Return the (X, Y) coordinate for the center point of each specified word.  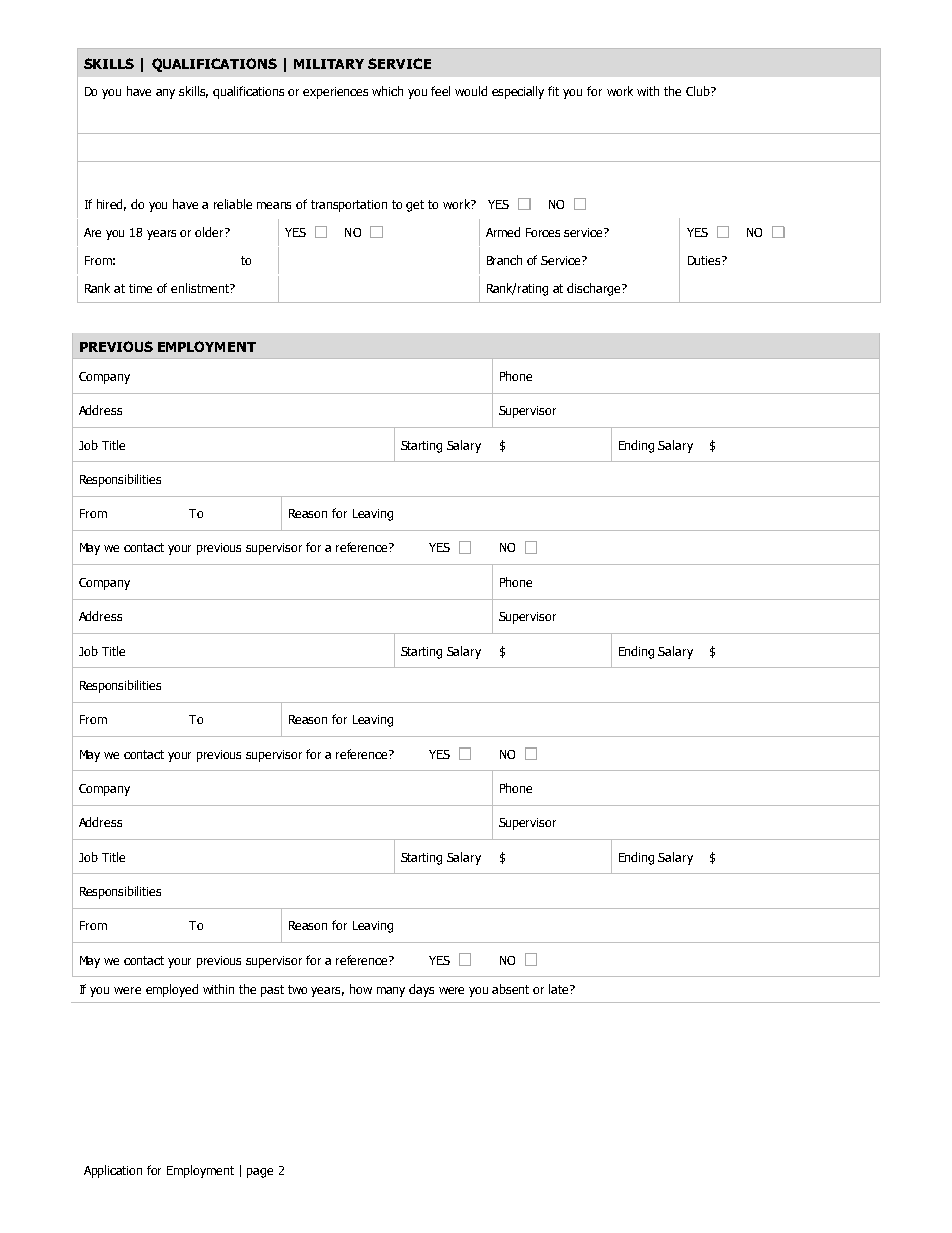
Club (699, 91)
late (560, 989)
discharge (595, 289)
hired (111, 205)
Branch (504, 260)
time (140, 288)
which (387, 91)
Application (113, 1171)
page (260, 1173)
